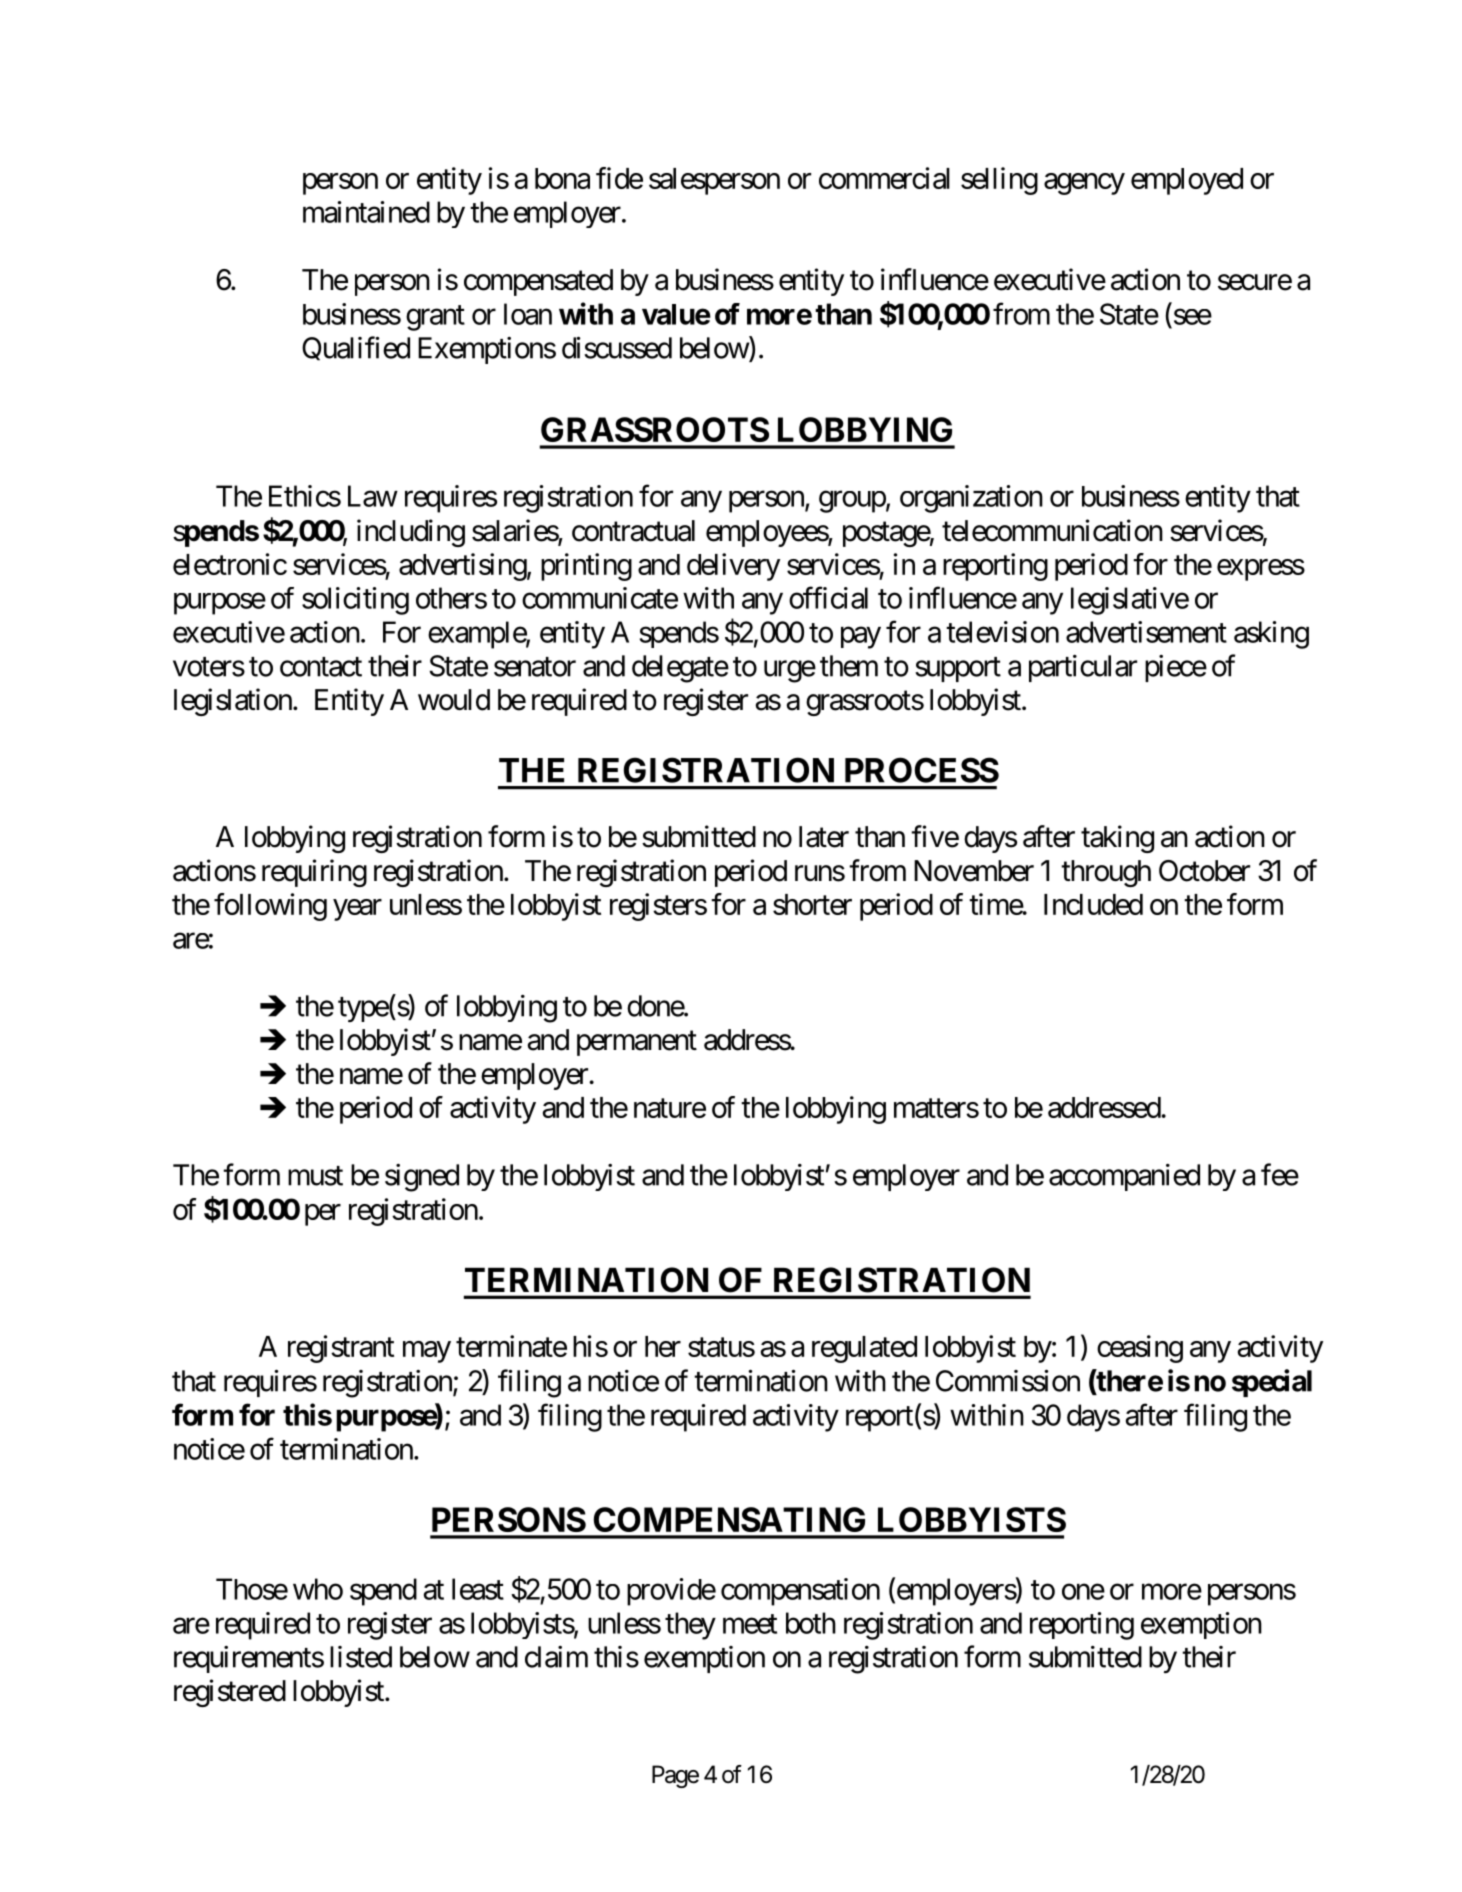 This page has height=1892, width=1462. What do you see at coordinates (637, 1043) in the page?
I see `permanent` at bounding box center [637, 1043].
